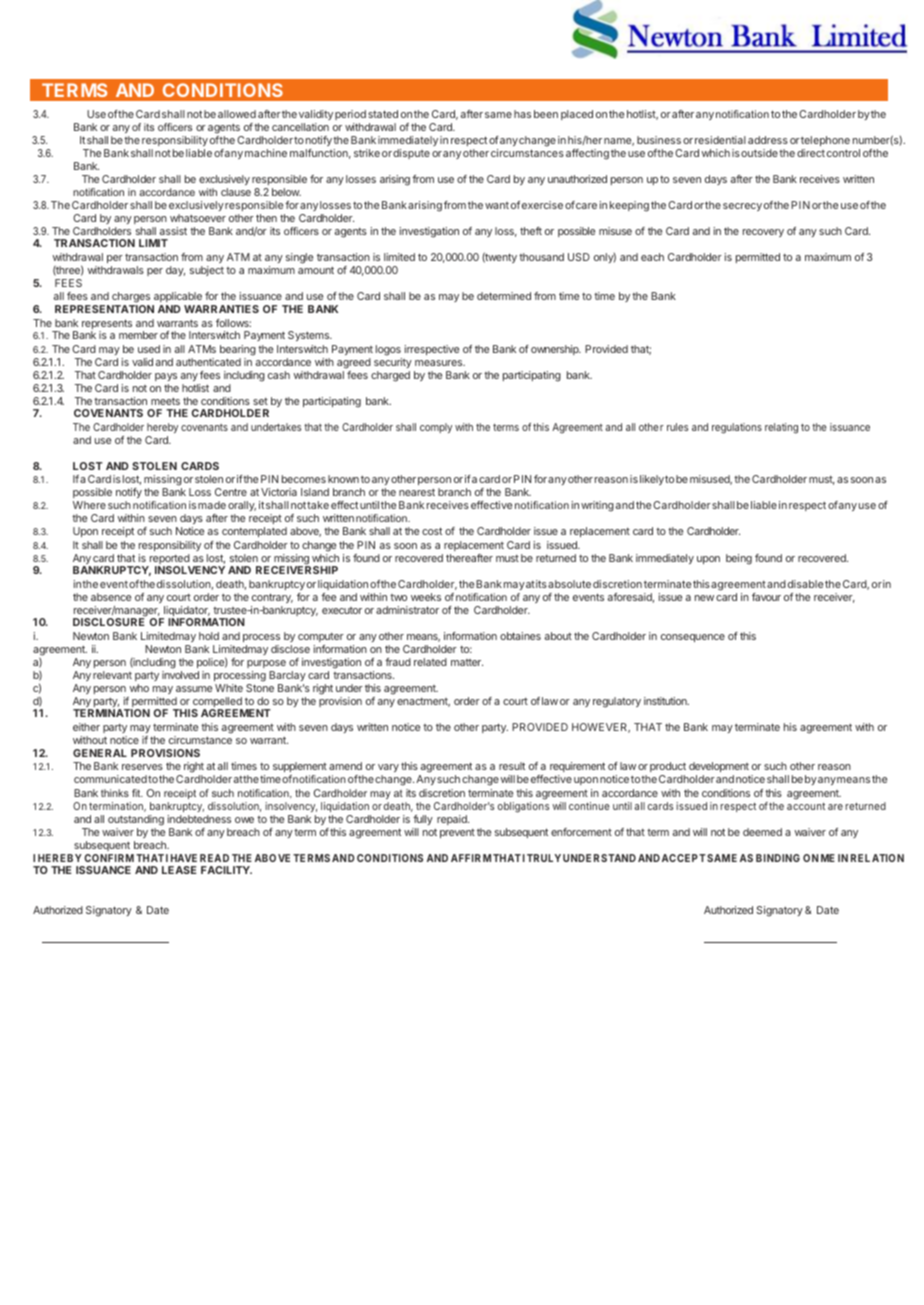 This document has width=924, height=1305. Describe the element at coordinates (467, 662) in the document. I see `matter` at that location.
